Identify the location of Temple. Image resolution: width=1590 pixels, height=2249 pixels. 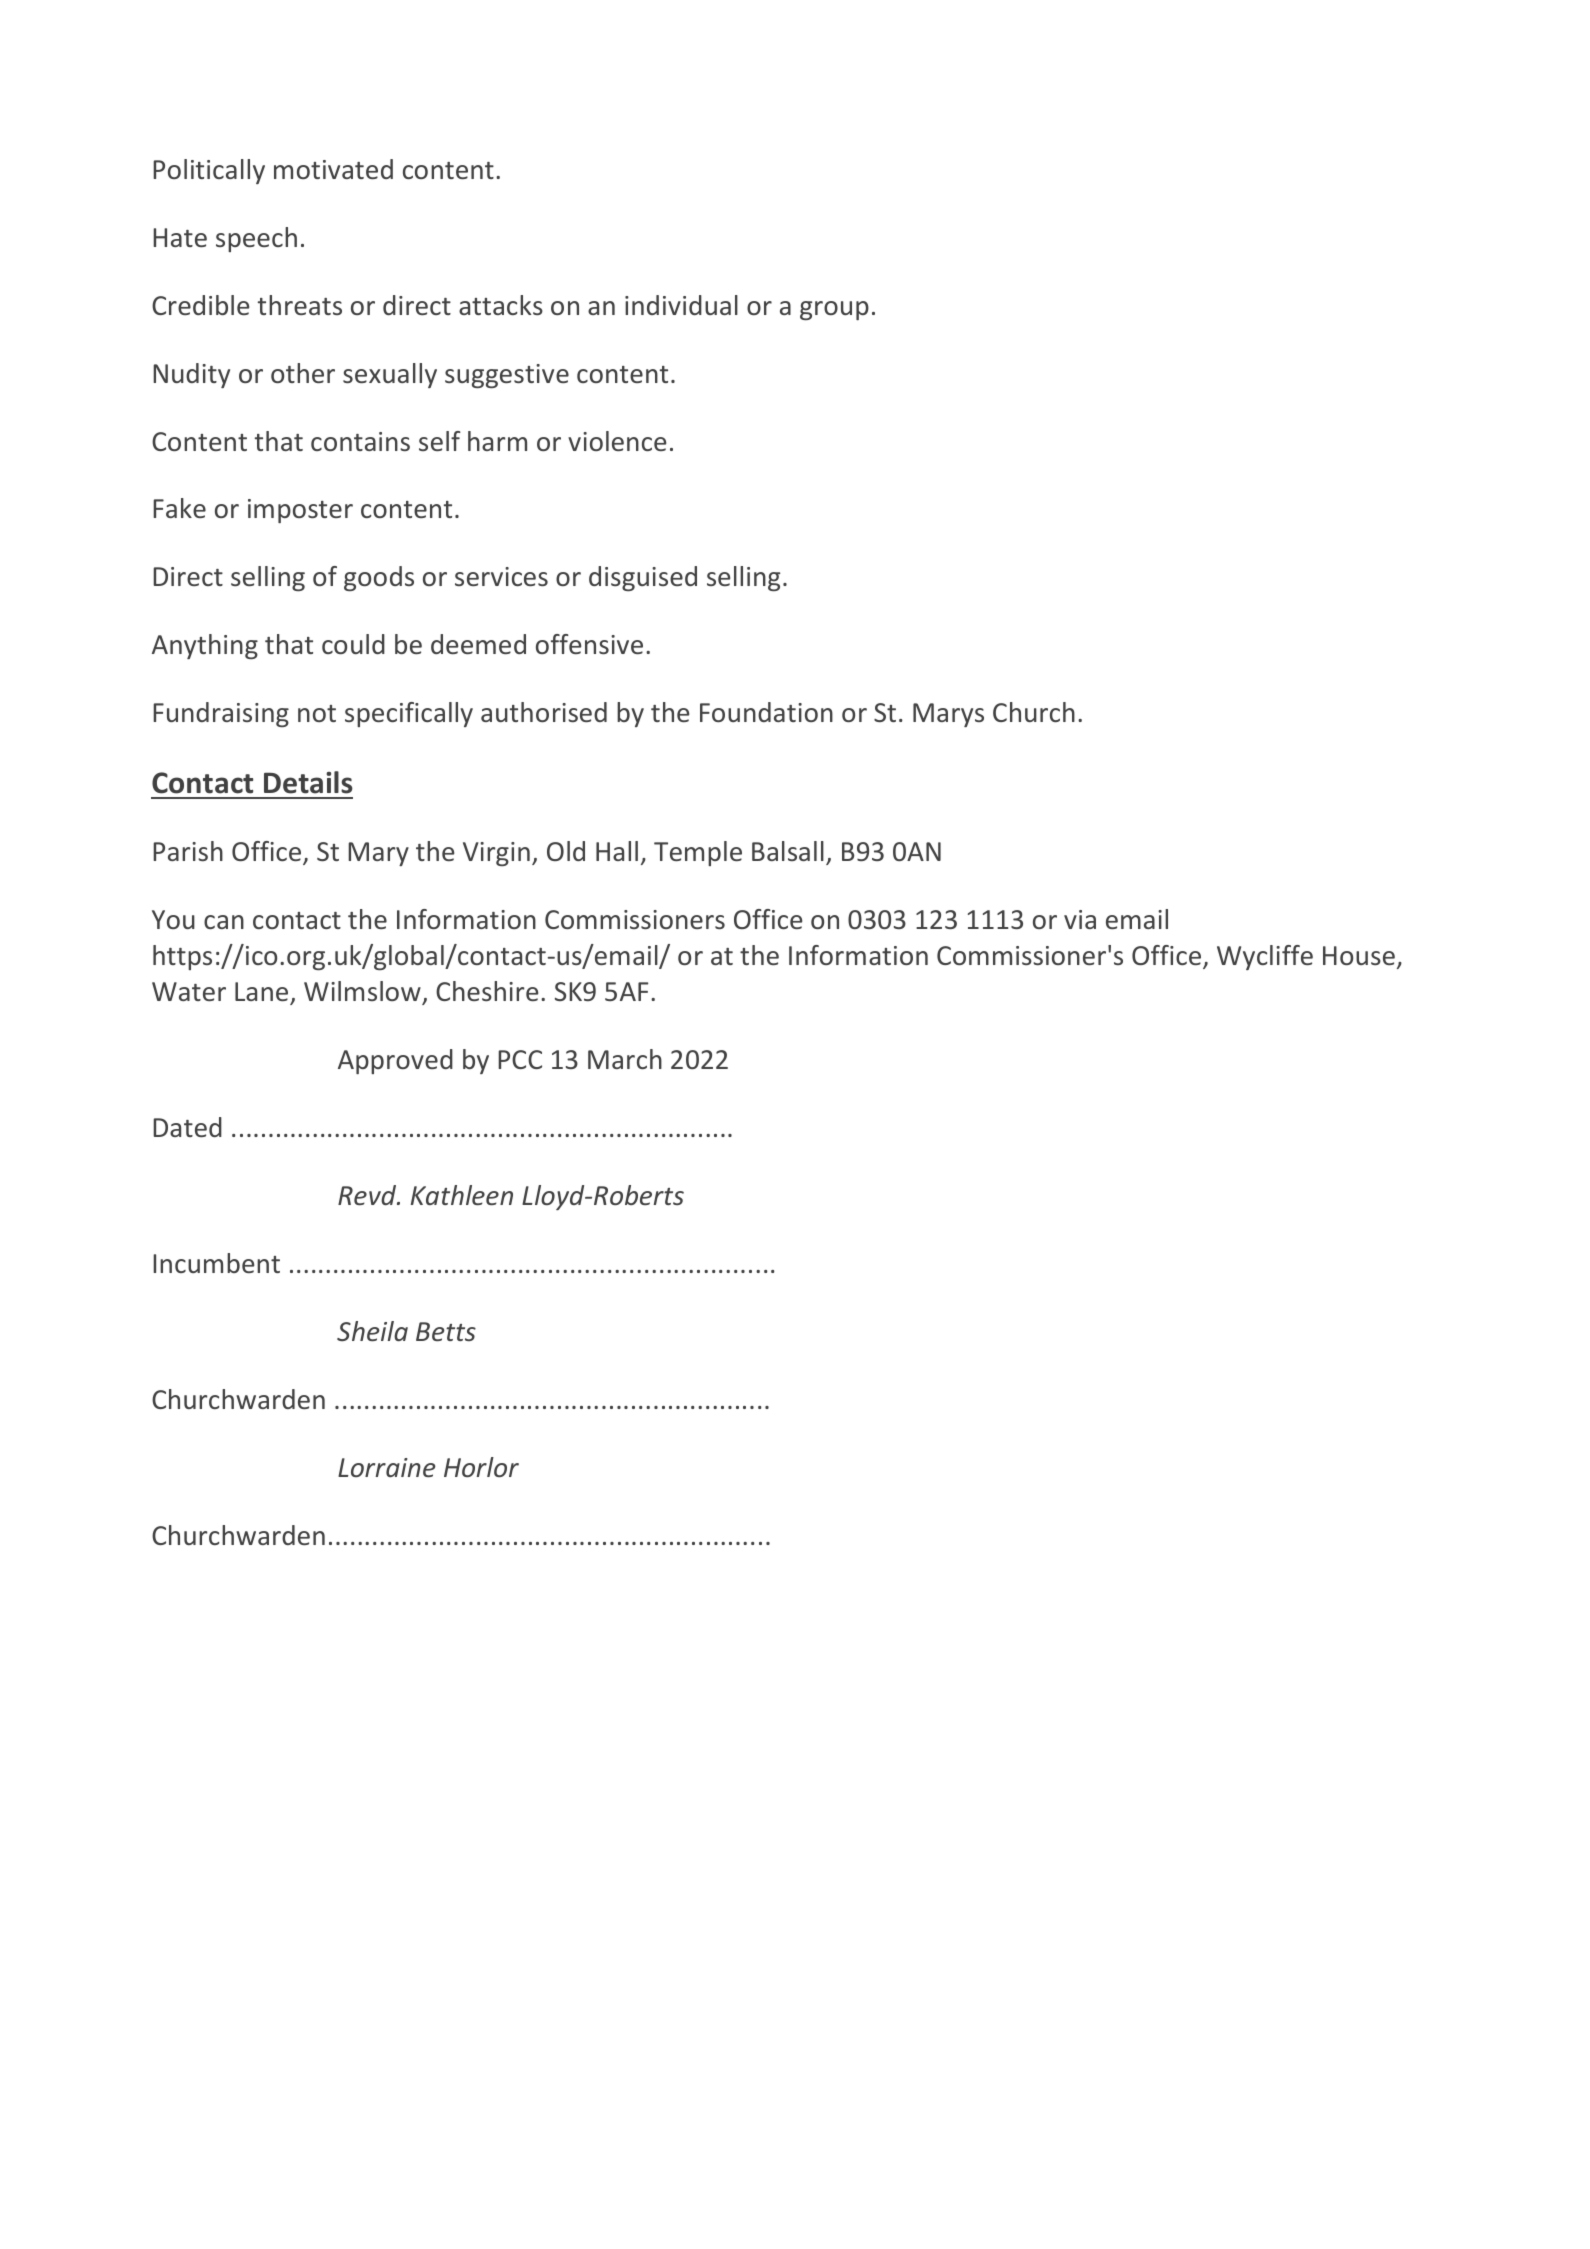
(698, 853).
